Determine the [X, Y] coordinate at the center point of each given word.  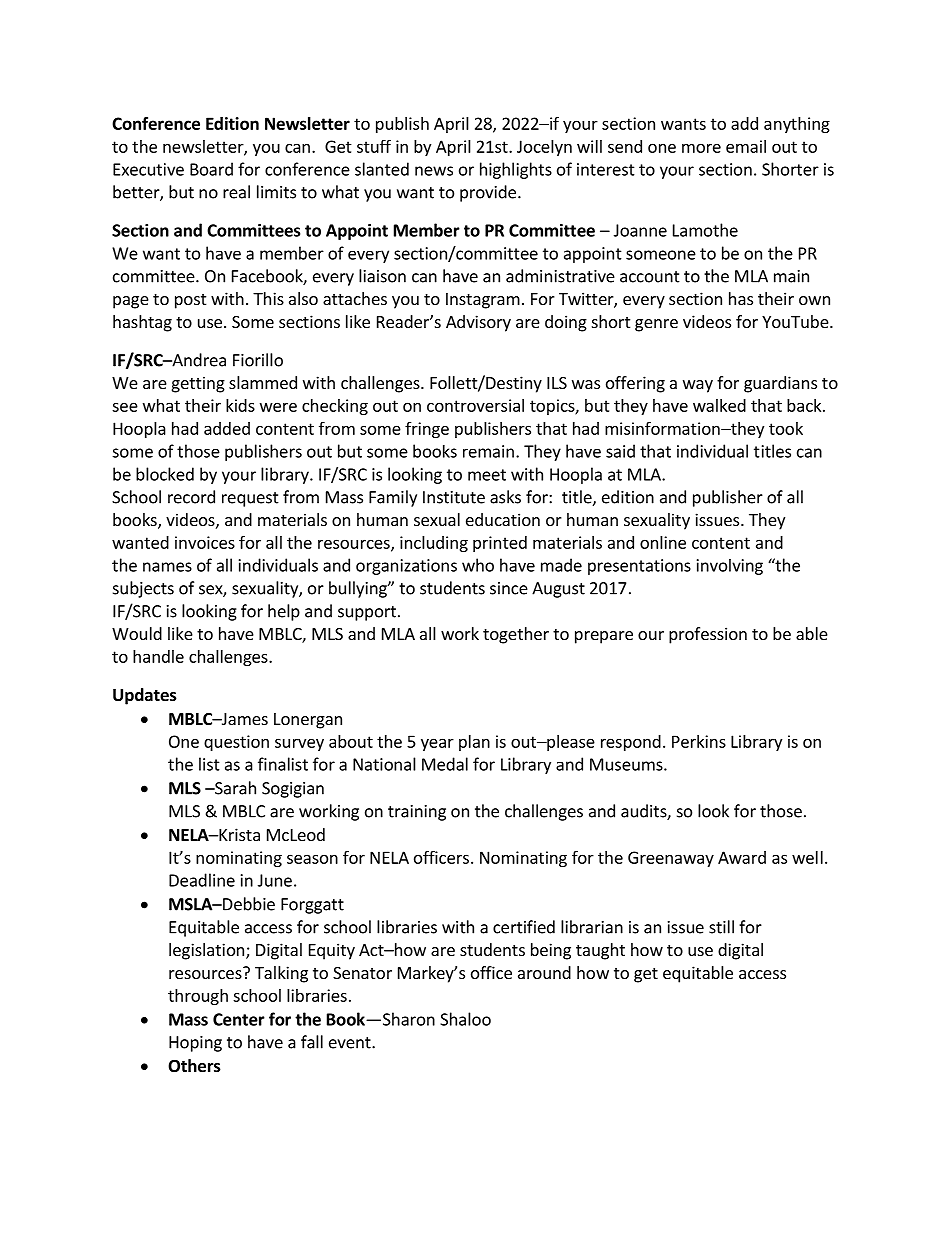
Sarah [234, 788]
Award [742, 857]
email [746, 146]
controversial [475, 405]
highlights [516, 170]
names [167, 567]
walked [719, 405]
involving [730, 567]
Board [211, 169]
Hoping [195, 1044]
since [509, 588]
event [351, 1043]
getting [198, 384]
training [417, 813]
